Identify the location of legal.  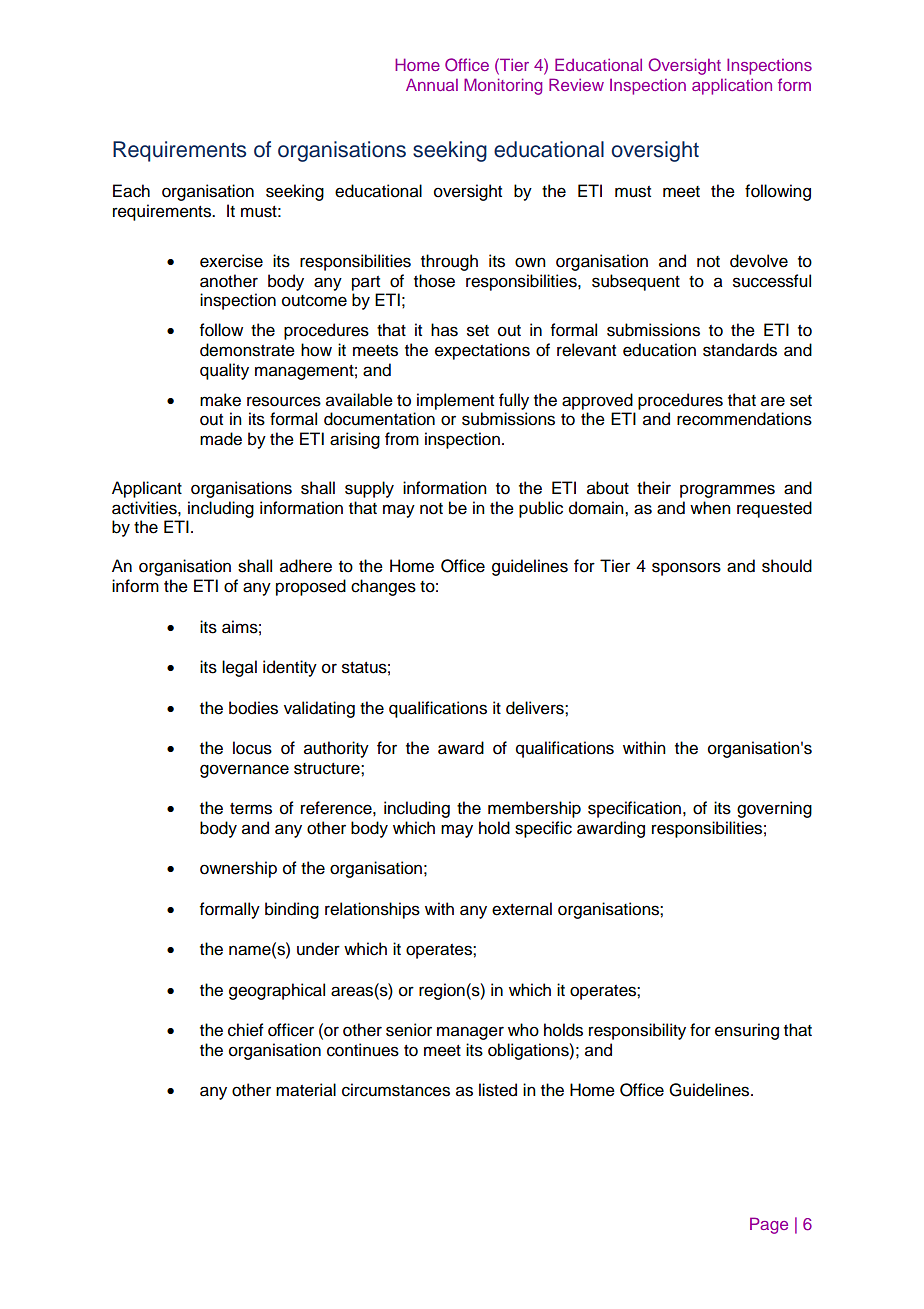
(239, 668).
